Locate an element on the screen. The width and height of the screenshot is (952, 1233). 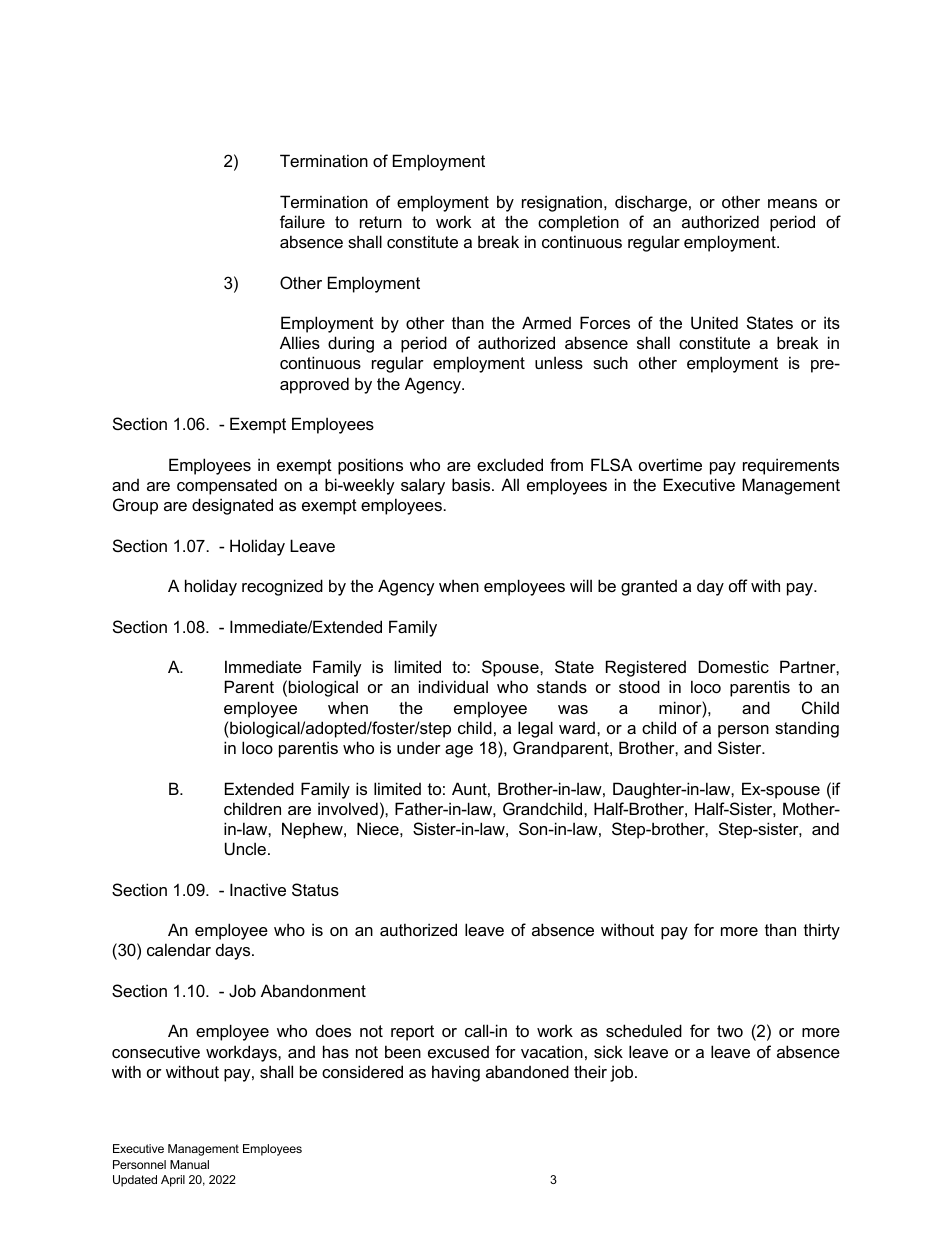
thirty is located at coordinates (822, 931).
